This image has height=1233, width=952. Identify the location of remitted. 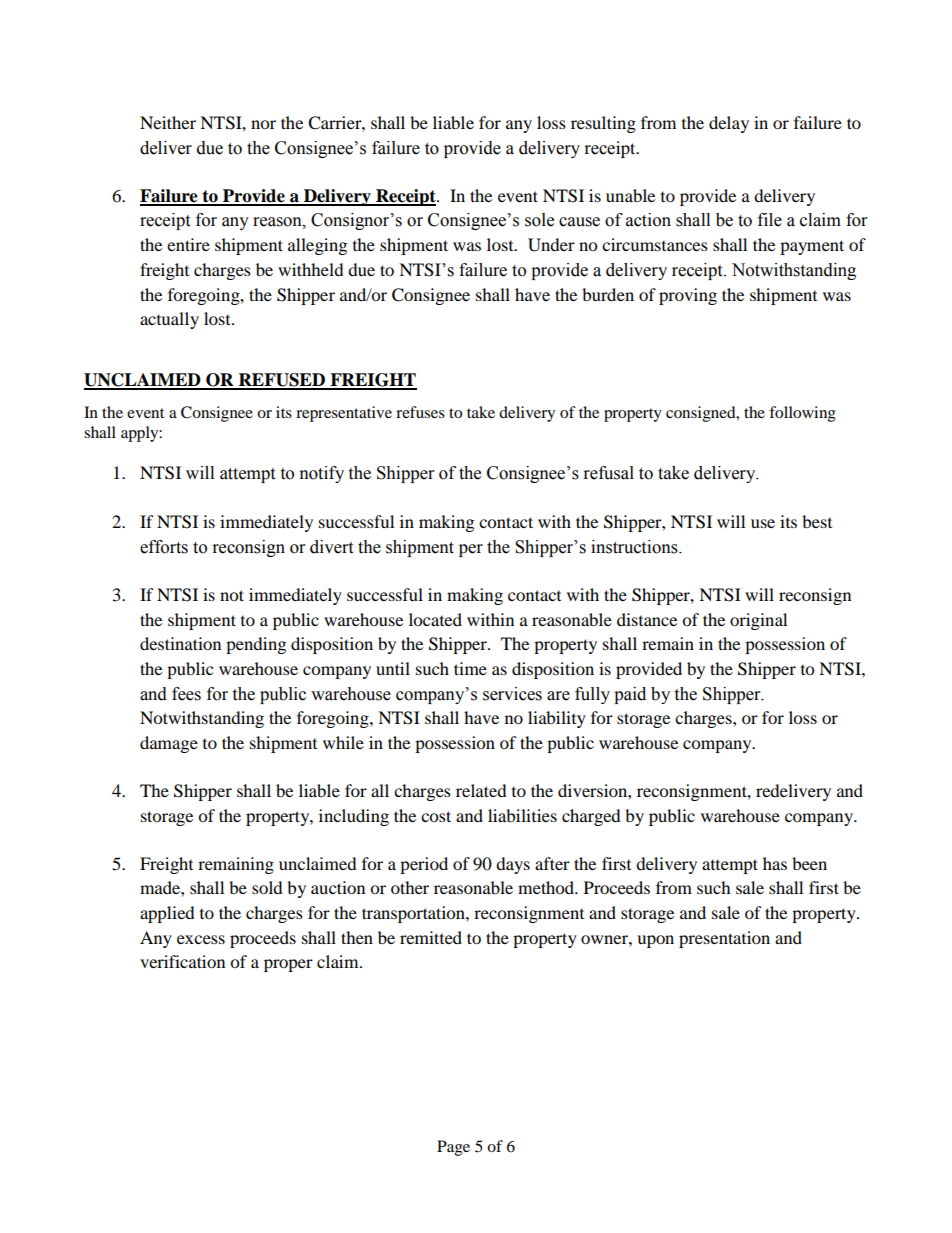
(431, 937).
